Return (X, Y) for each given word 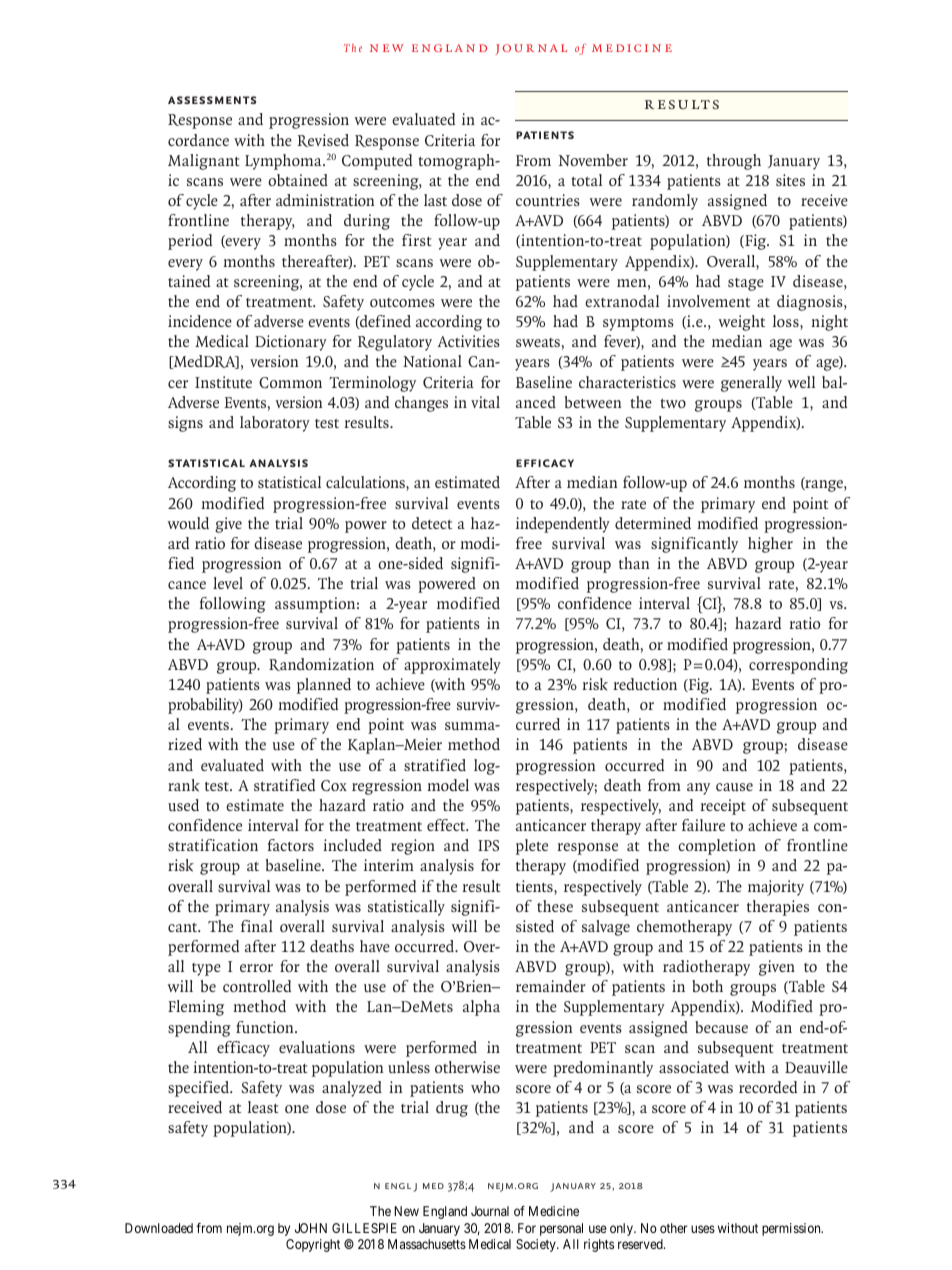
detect (432, 523)
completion (717, 847)
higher (770, 545)
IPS (488, 845)
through (734, 162)
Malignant (204, 162)
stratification (213, 845)
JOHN (311, 1228)
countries (548, 200)
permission (792, 1229)
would (188, 523)
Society (537, 1245)
